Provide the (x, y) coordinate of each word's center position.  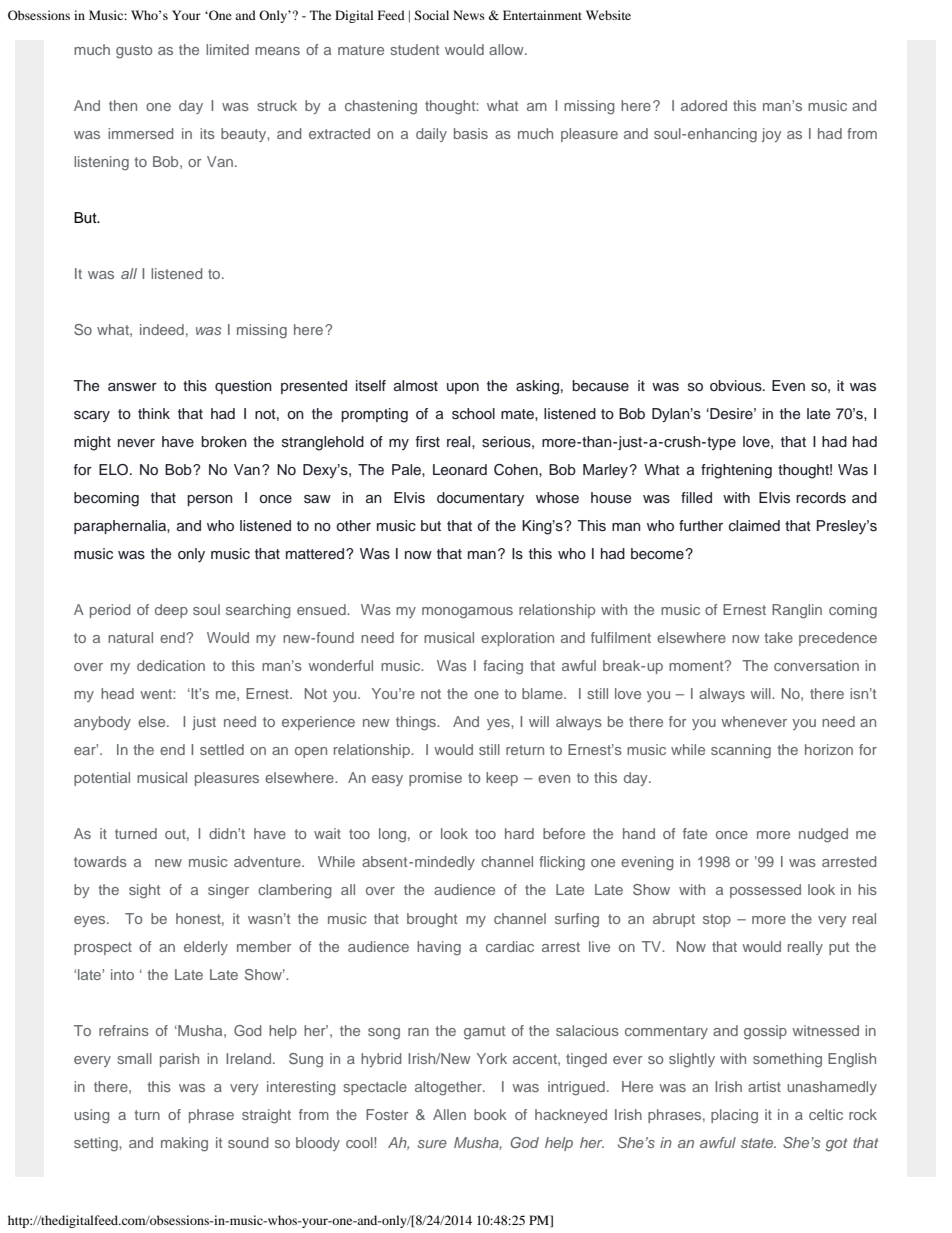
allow (507, 49)
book (490, 1114)
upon (463, 388)
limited (227, 49)
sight (144, 891)
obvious (737, 386)
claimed (754, 526)
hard (519, 833)
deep (171, 611)
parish (179, 1060)
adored (704, 105)
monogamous (467, 613)
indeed (162, 329)
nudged (823, 835)
